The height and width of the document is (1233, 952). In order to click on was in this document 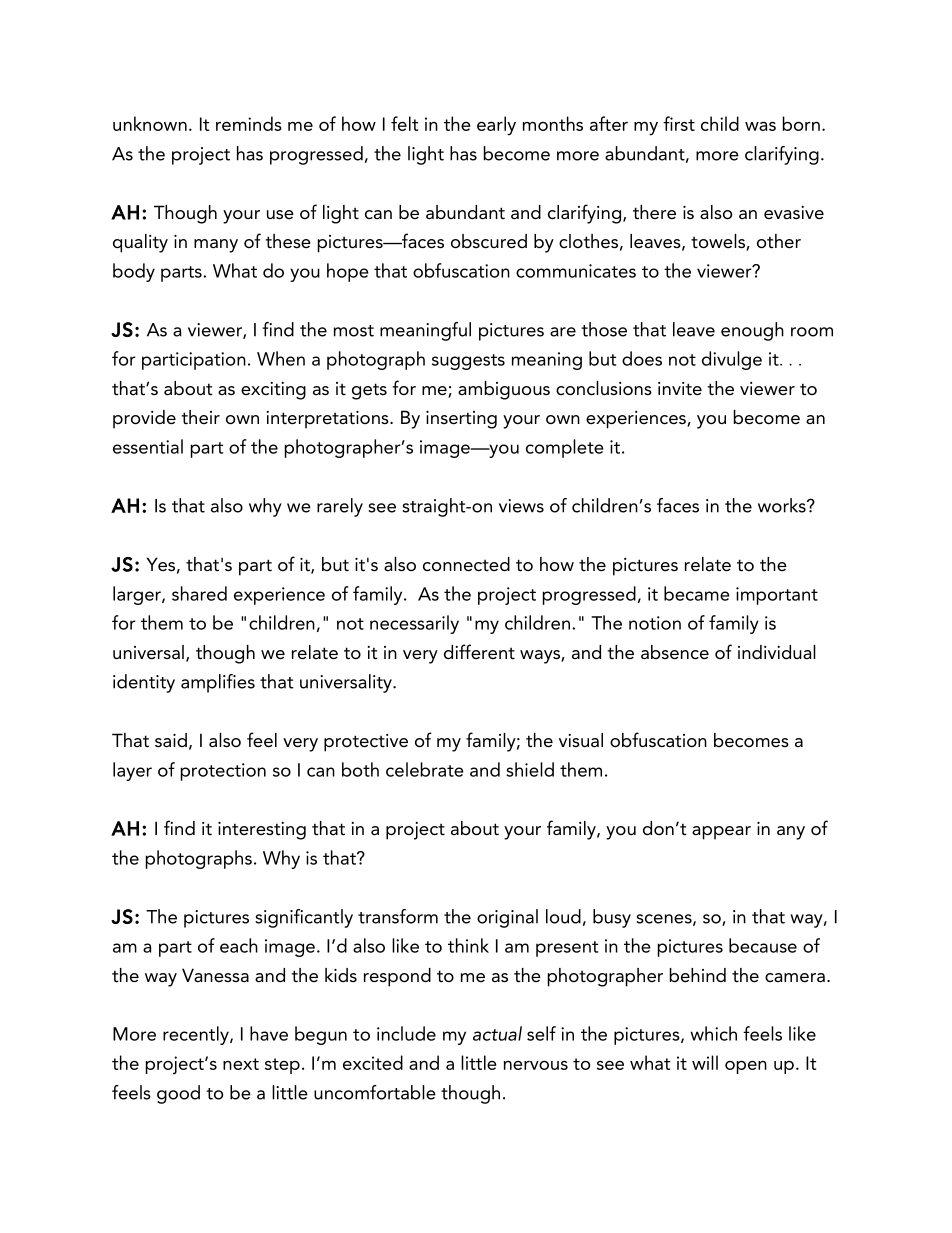, I will do `click(760, 126)`.
